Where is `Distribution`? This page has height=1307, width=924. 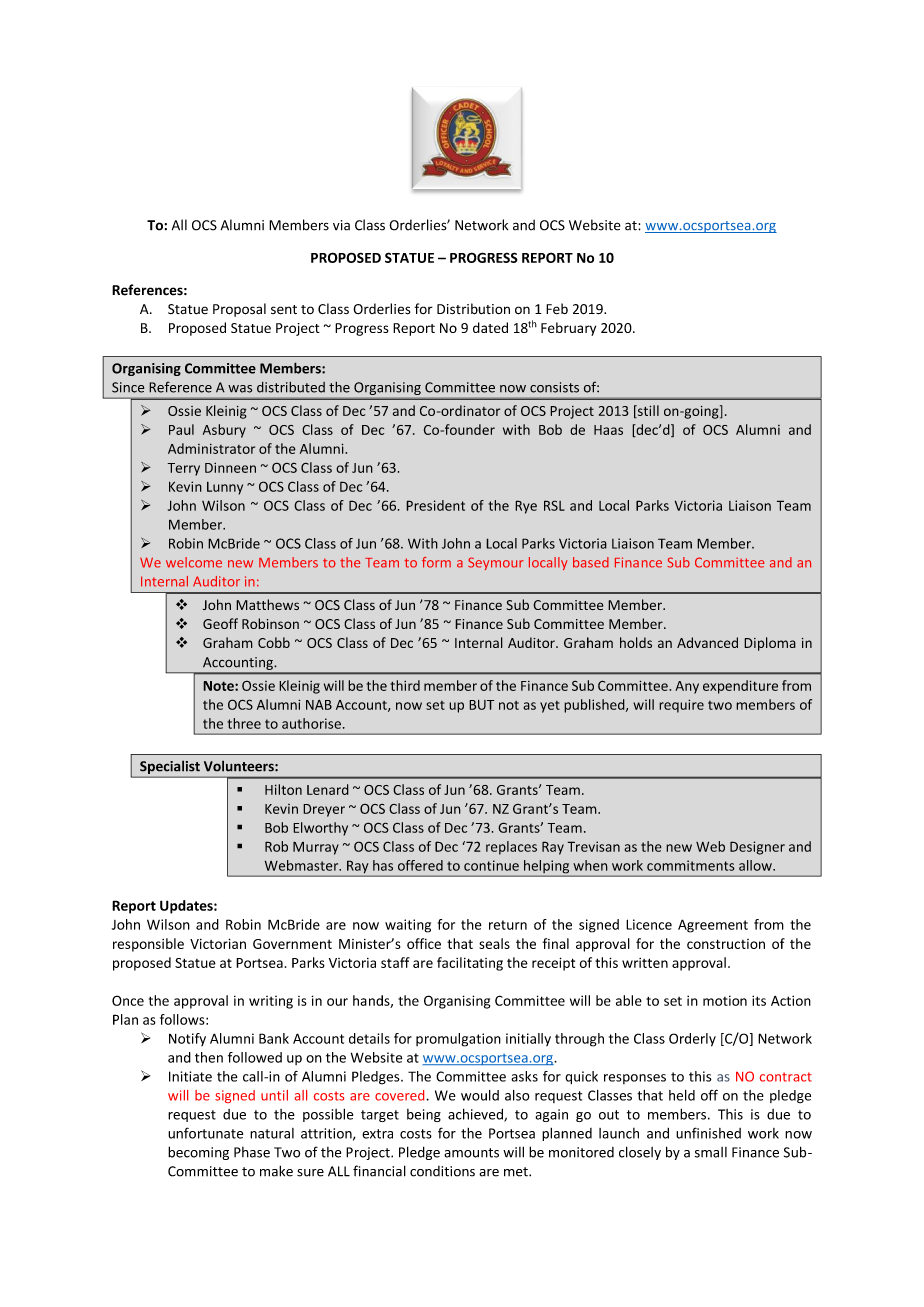 Distribution is located at coordinates (473, 309).
